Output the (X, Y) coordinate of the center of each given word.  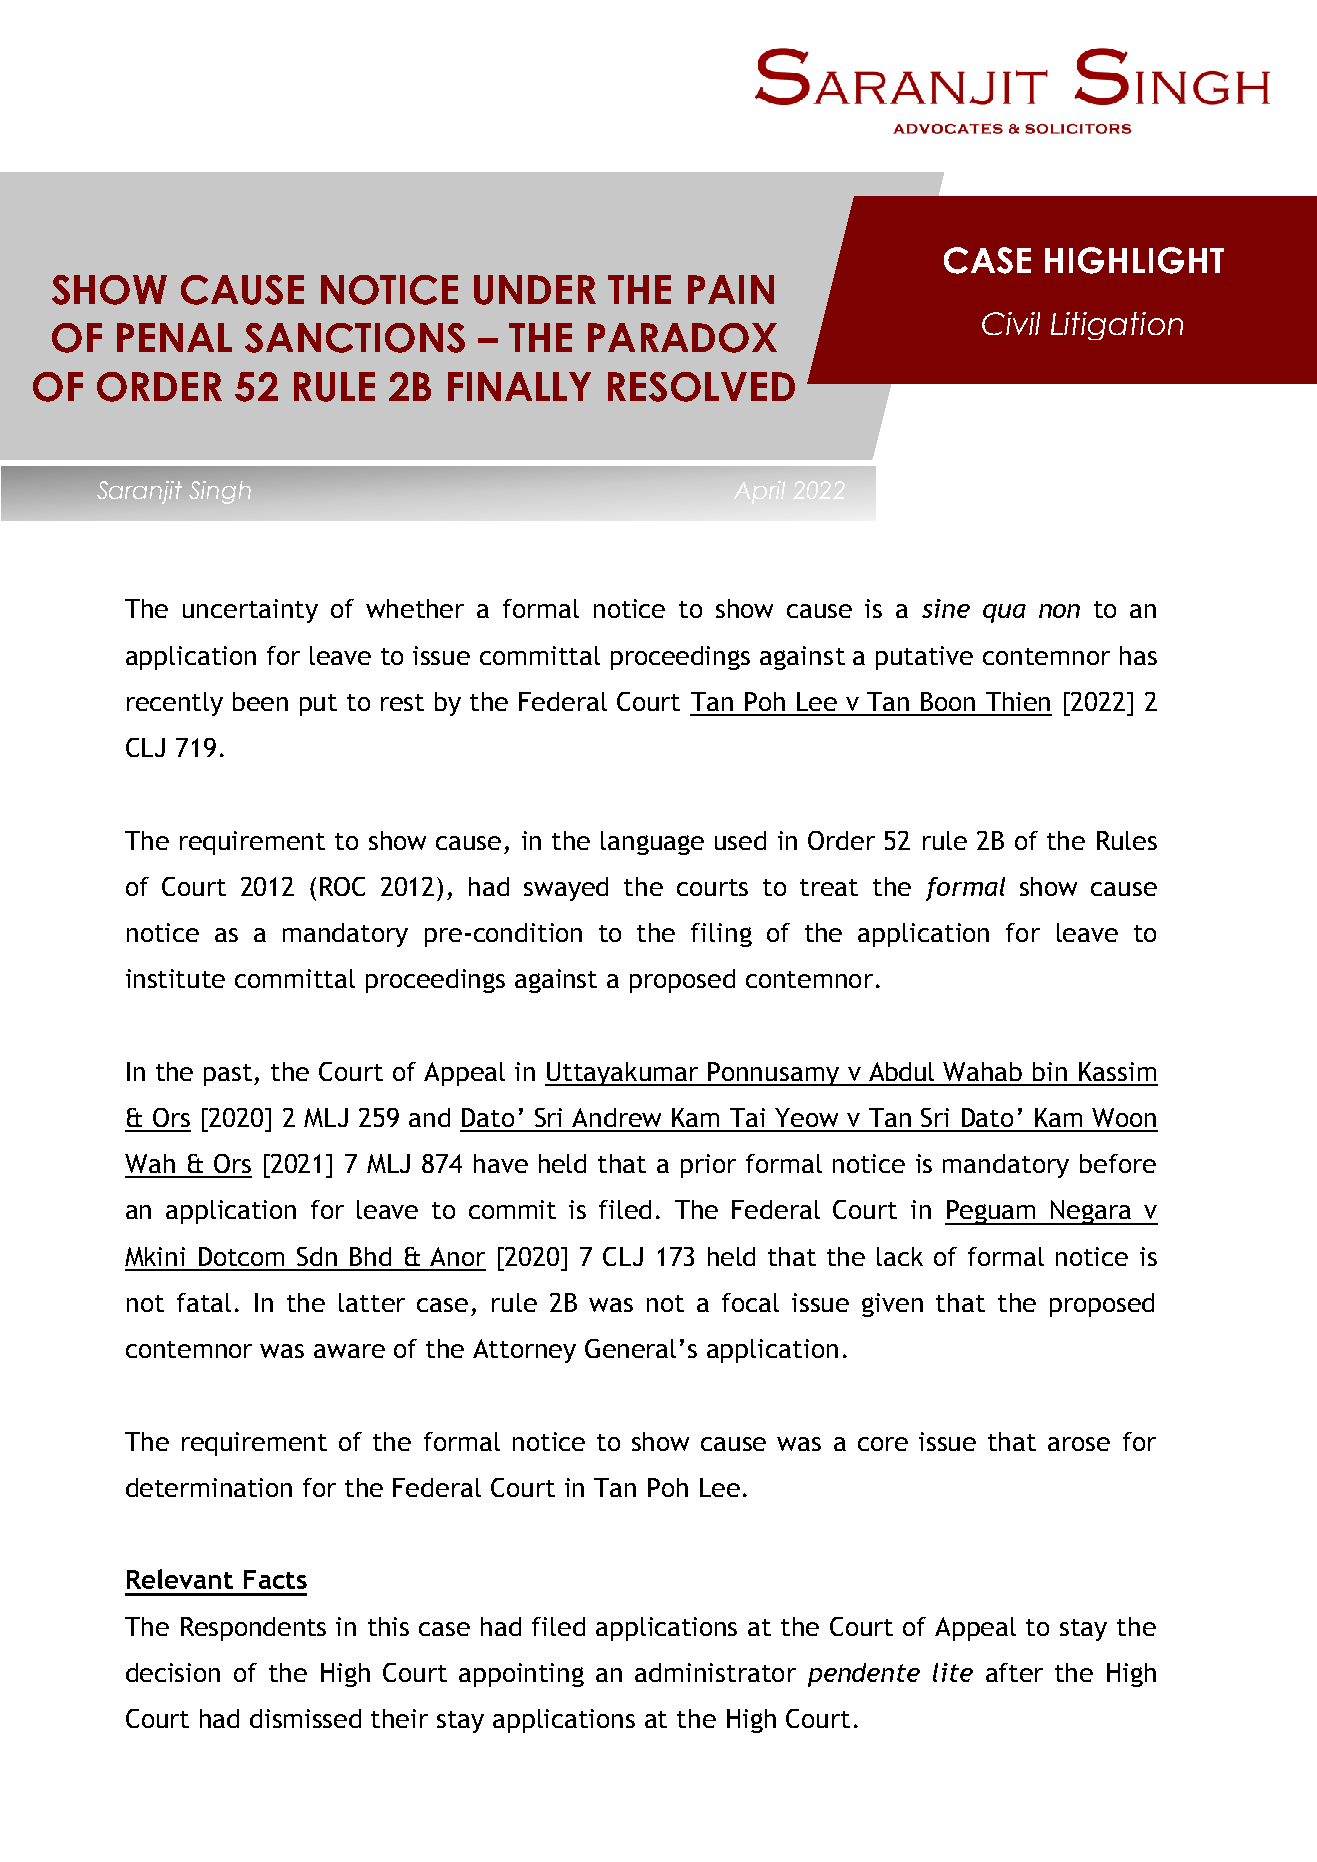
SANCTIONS (355, 338)
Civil (1011, 323)
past (229, 1075)
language (652, 843)
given (892, 1305)
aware (349, 1351)
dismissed (305, 1718)
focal (750, 1302)
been (260, 701)
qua (1004, 613)
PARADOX (682, 338)
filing (721, 935)
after (1014, 1672)
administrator (715, 1672)
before (1118, 1163)
